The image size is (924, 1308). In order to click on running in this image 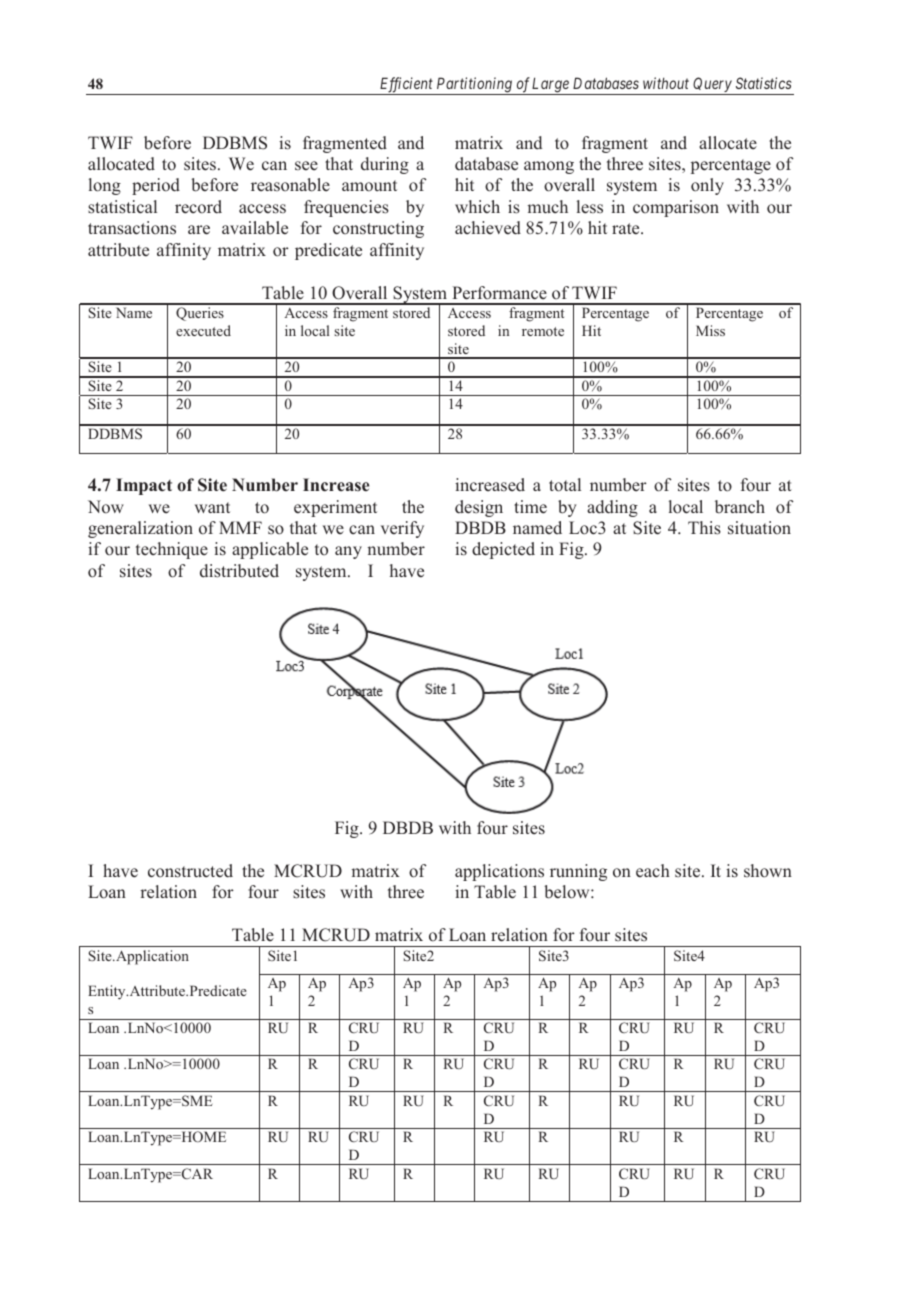, I will do `click(578, 872)`.
